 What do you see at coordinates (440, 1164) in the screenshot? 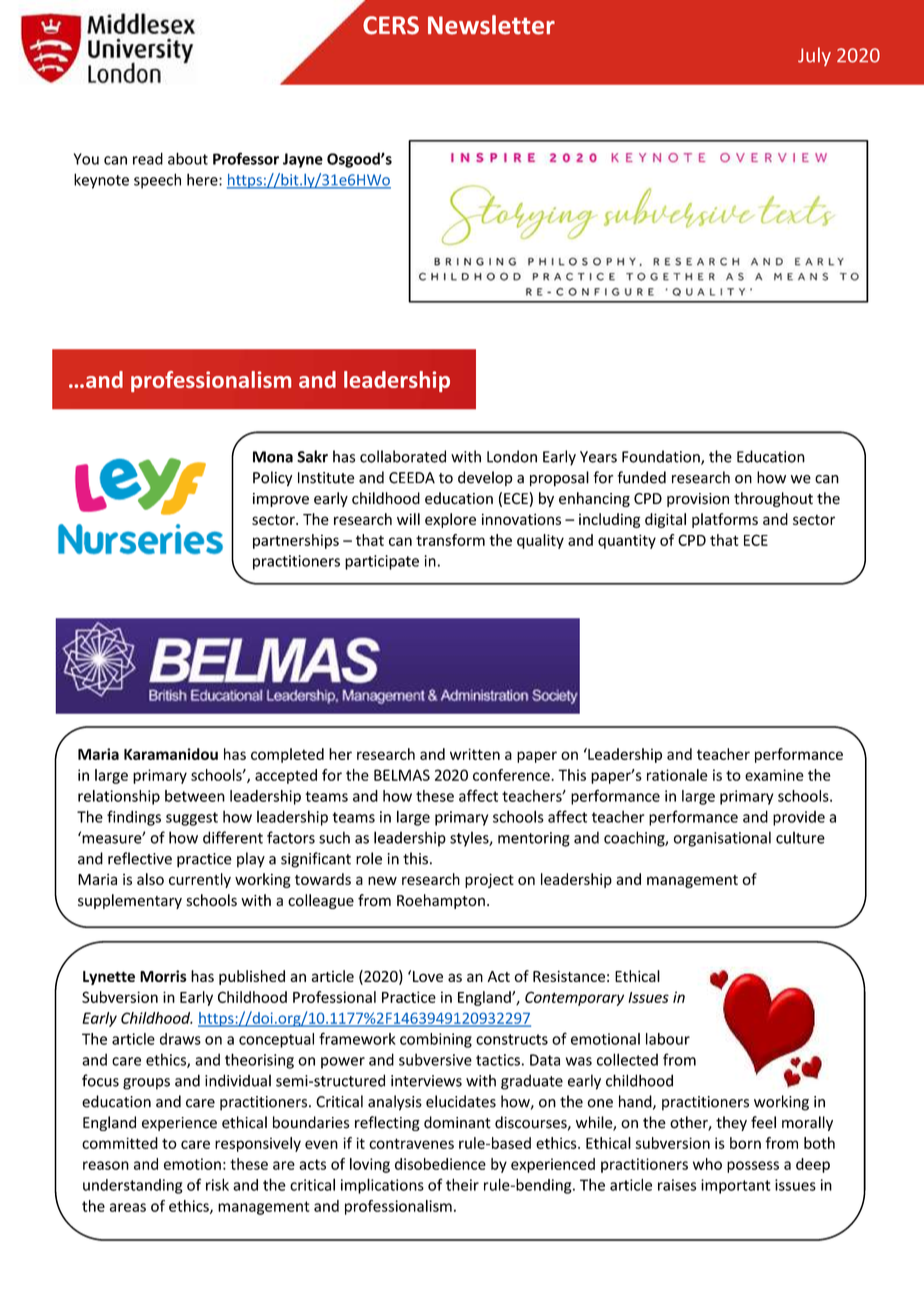
I see `disobedience` at bounding box center [440, 1164].
